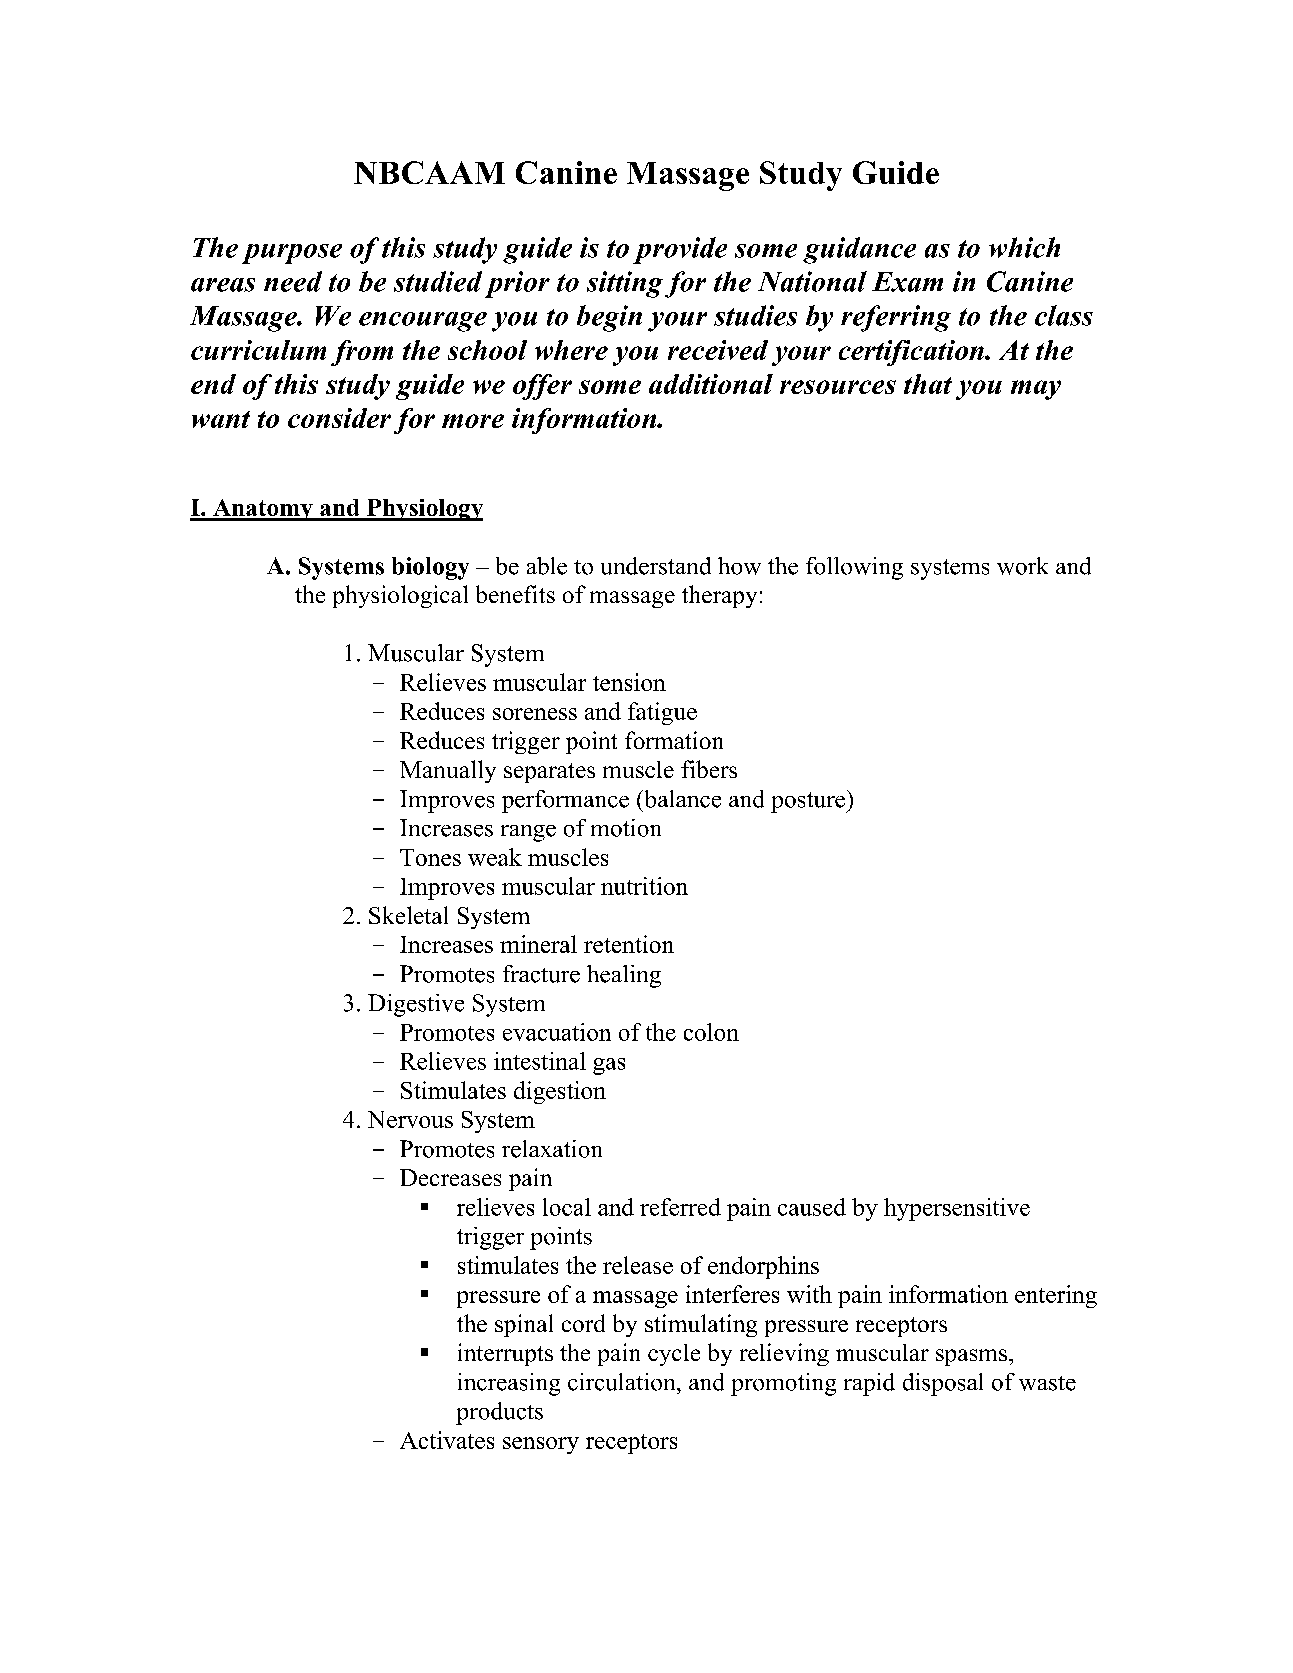  Describe the element at coordinates (609, 1066) in the document. I see `gas` at that location.
